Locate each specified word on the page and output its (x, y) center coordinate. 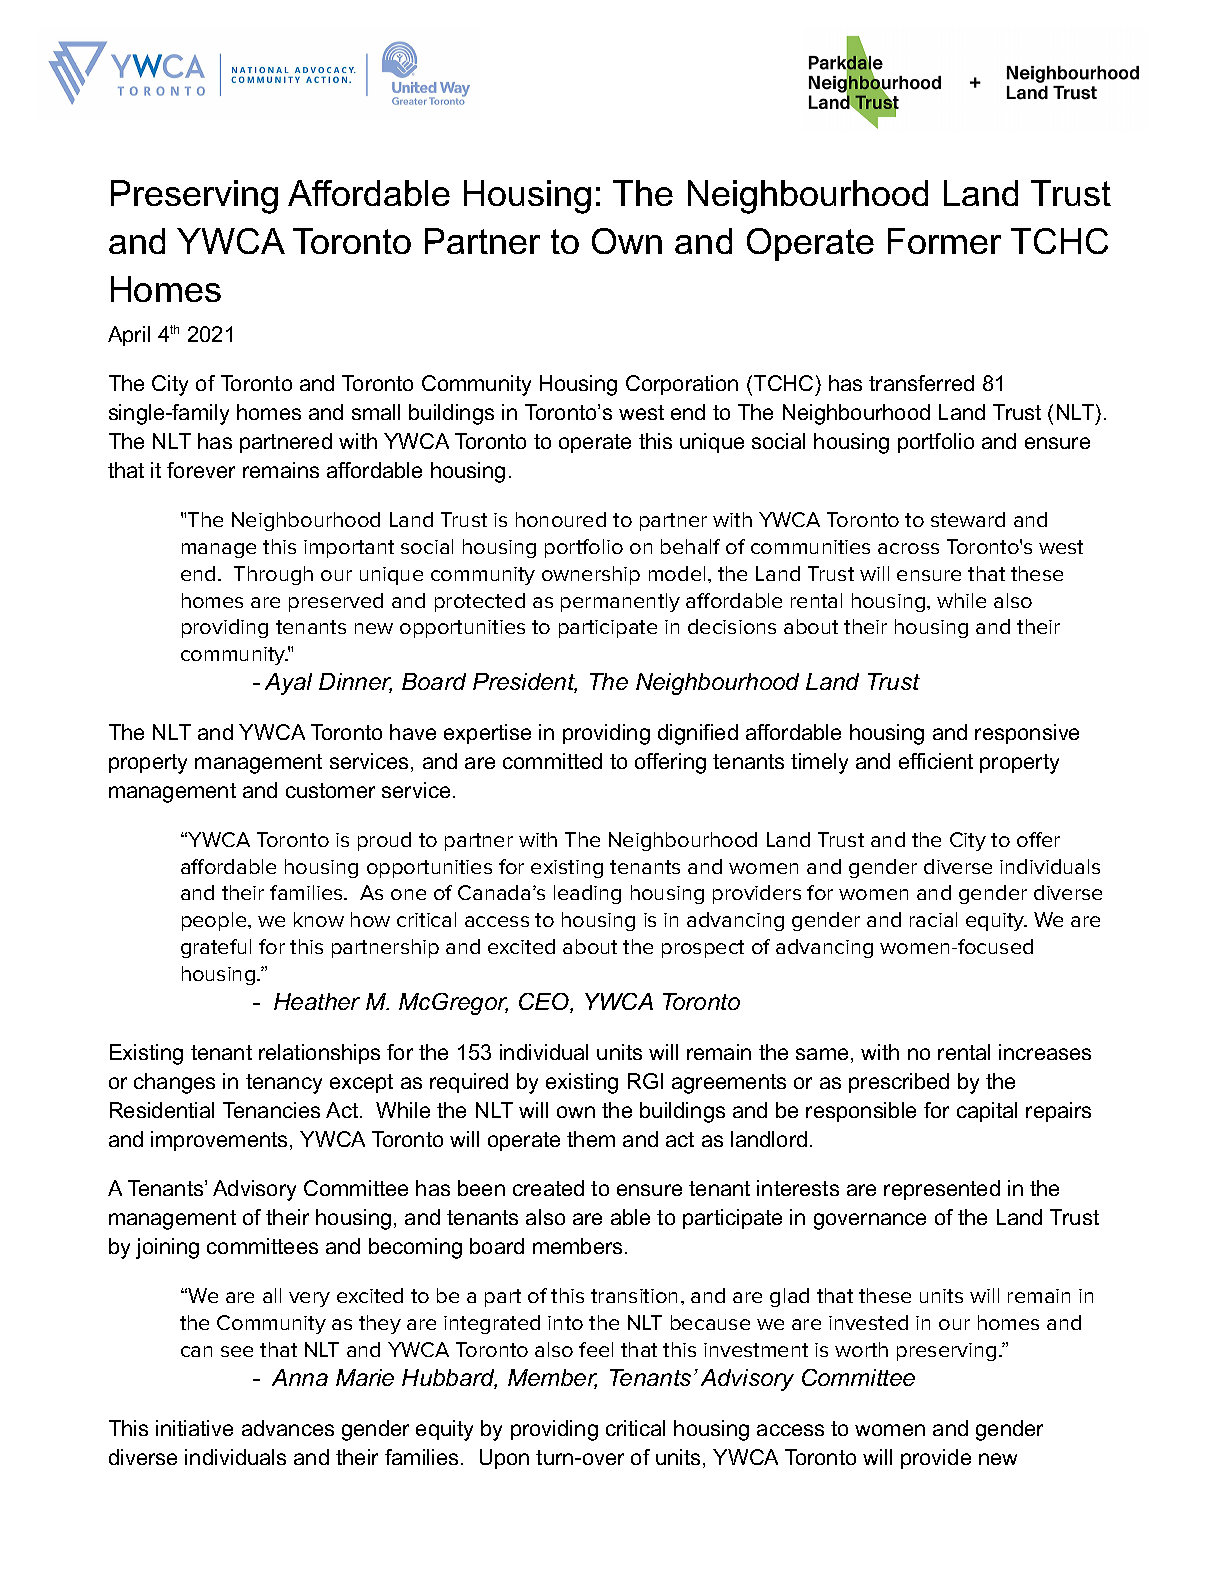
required (469, 1083)
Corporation (682, 385)
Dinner (355, 683)
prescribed (899, 1083)
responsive (1027, 734)
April (129, 336)
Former (944, 241)
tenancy (284, 1084)
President (525, 683)
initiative (194, 1428)
